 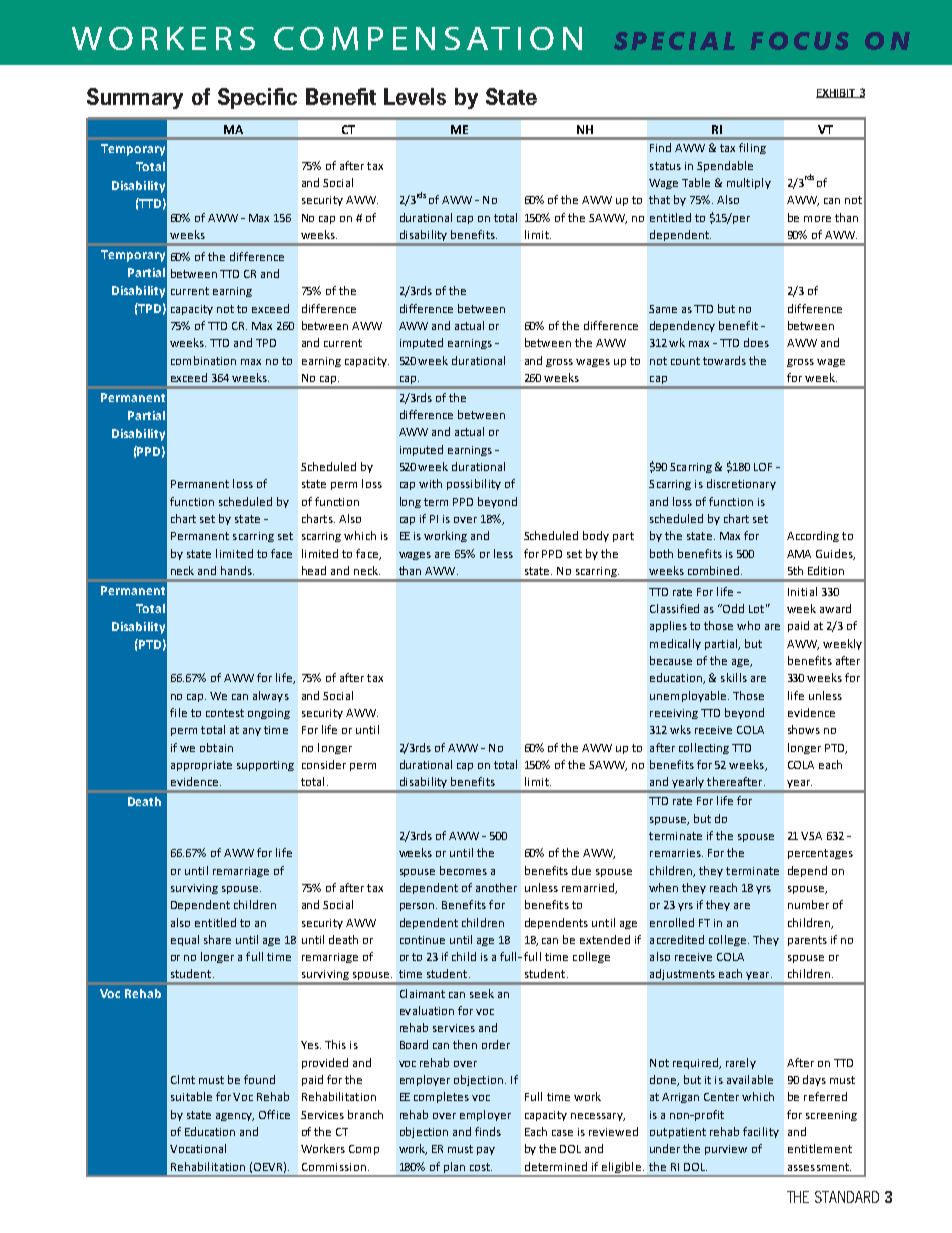 I want to click on agency, so click(x=235, y=1117).
